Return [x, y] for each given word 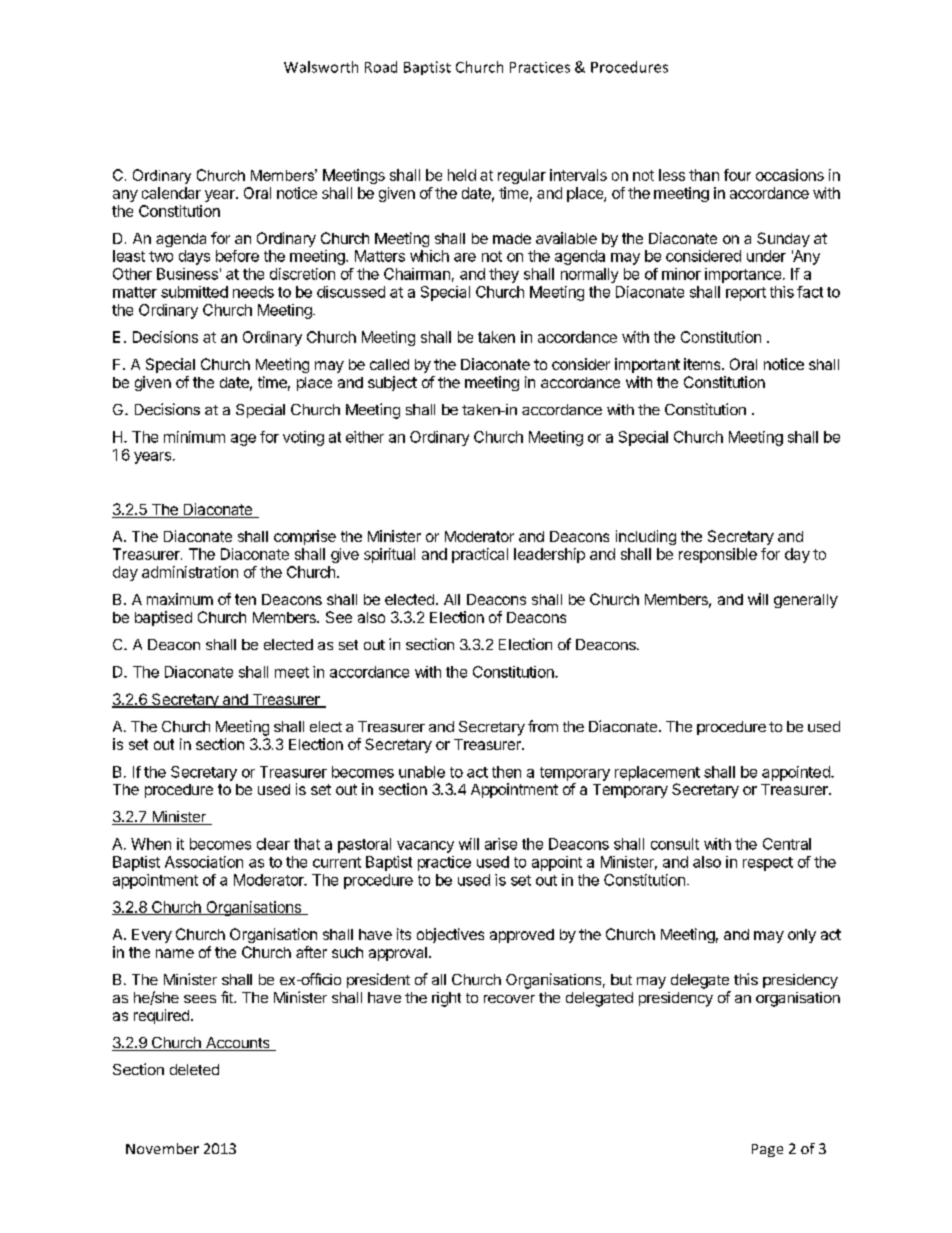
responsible [718, 555]
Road [381, 67]
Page [767, 1150]
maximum [180, 599]
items [703, 364]
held [462, 175]
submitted [194, 292]
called [389, 364]
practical [480, 555]
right [446, 999]
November [162, 1148]
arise [501, 844]
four [737, 175]
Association [204, 862]
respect [768, 864]
